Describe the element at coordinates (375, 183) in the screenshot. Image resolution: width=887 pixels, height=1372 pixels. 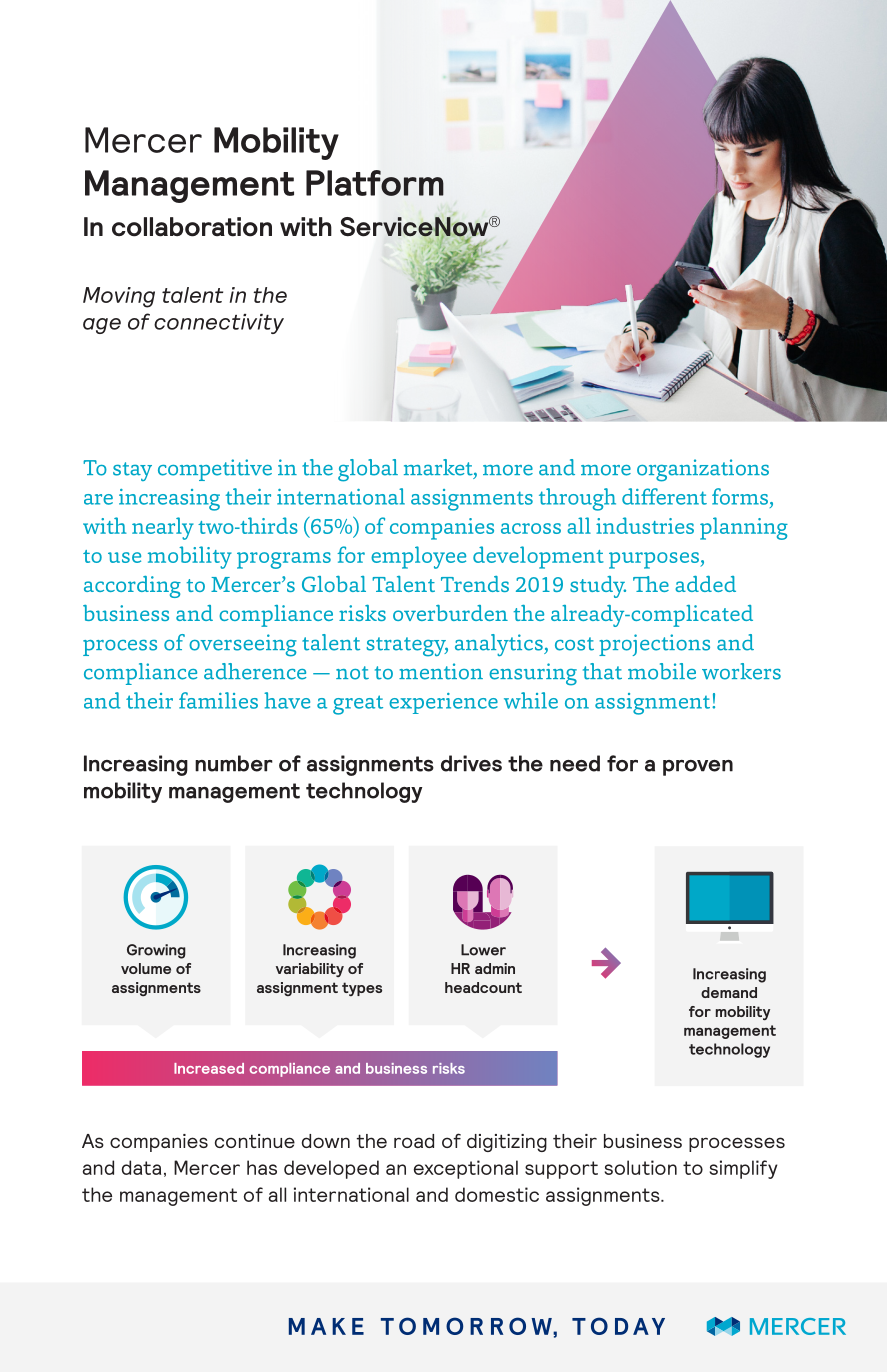
I see `Platform` at that location.
